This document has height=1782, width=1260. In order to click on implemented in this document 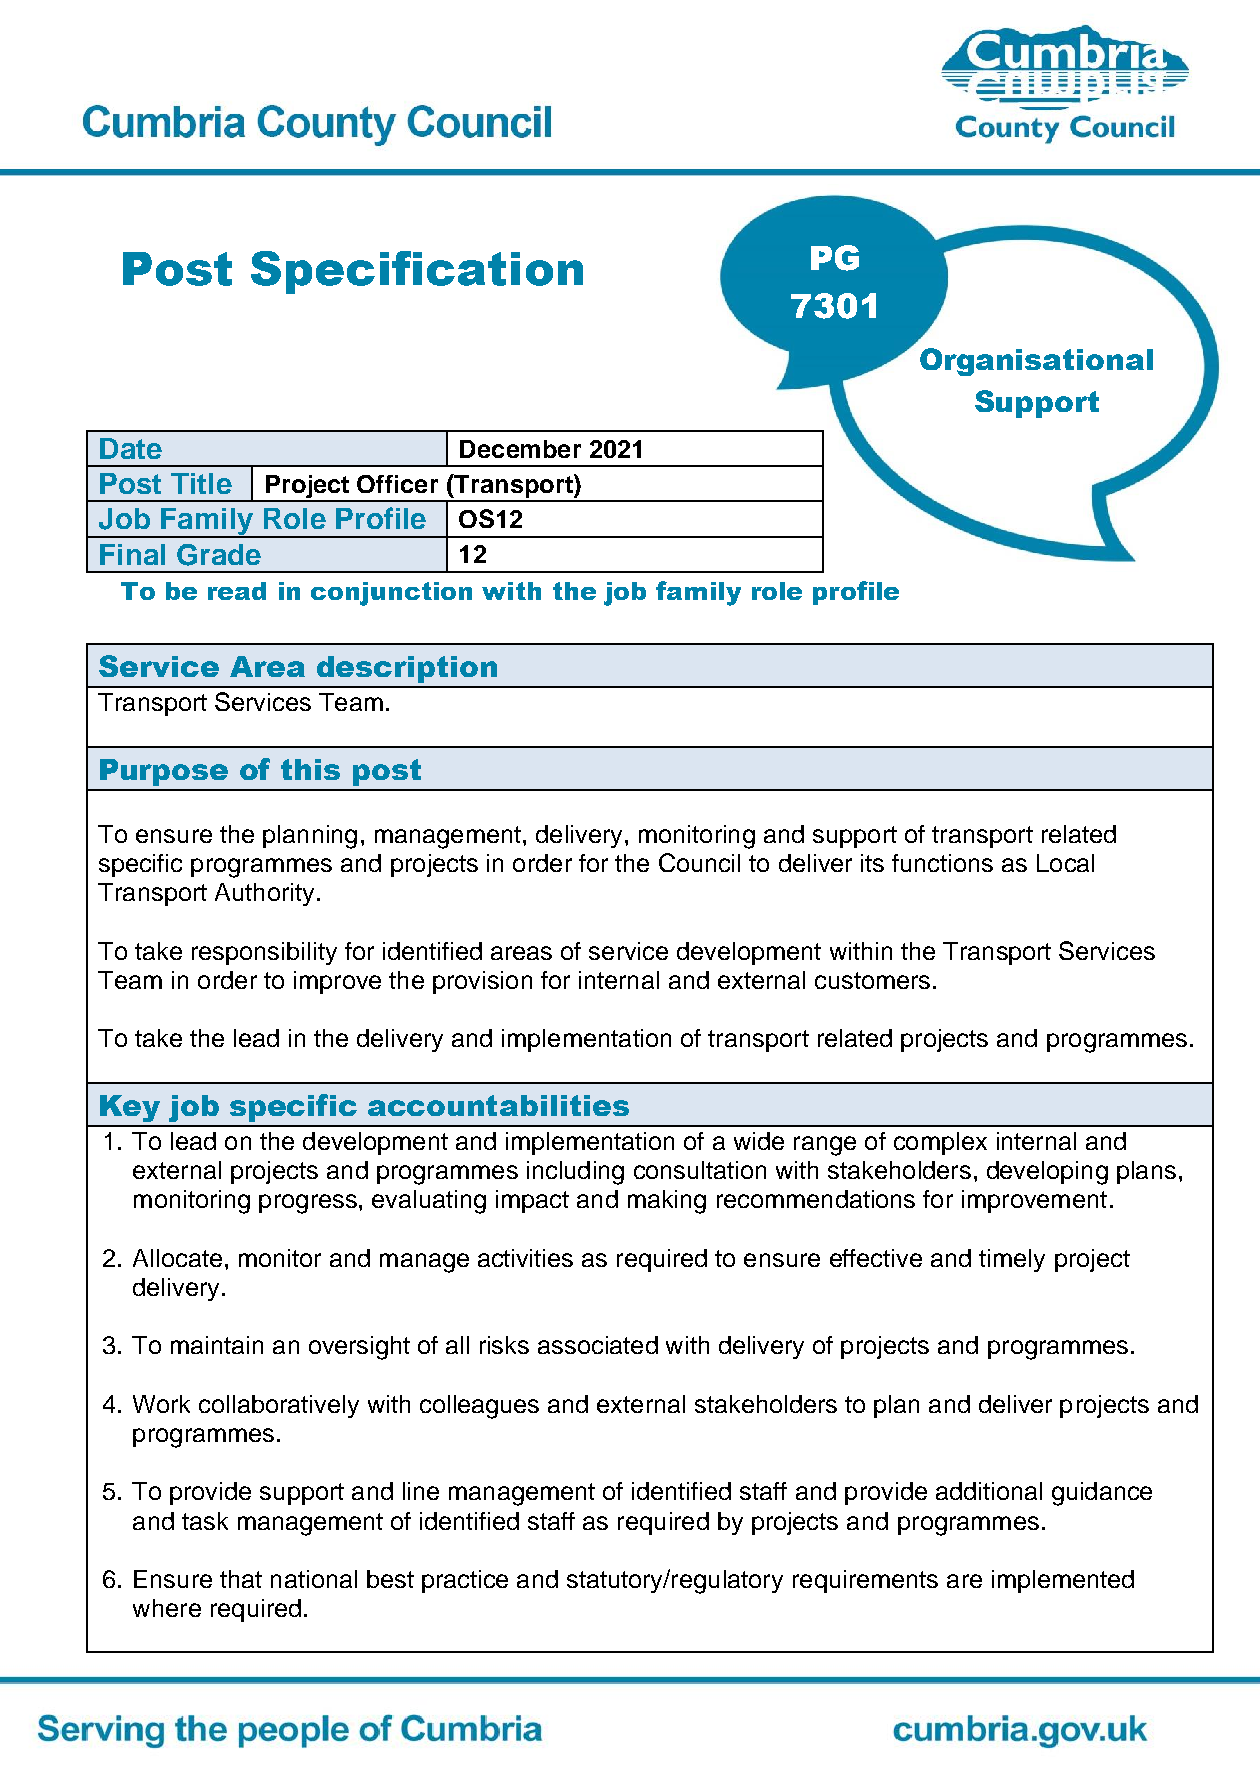, I will do `click(1063, 1581)`.
